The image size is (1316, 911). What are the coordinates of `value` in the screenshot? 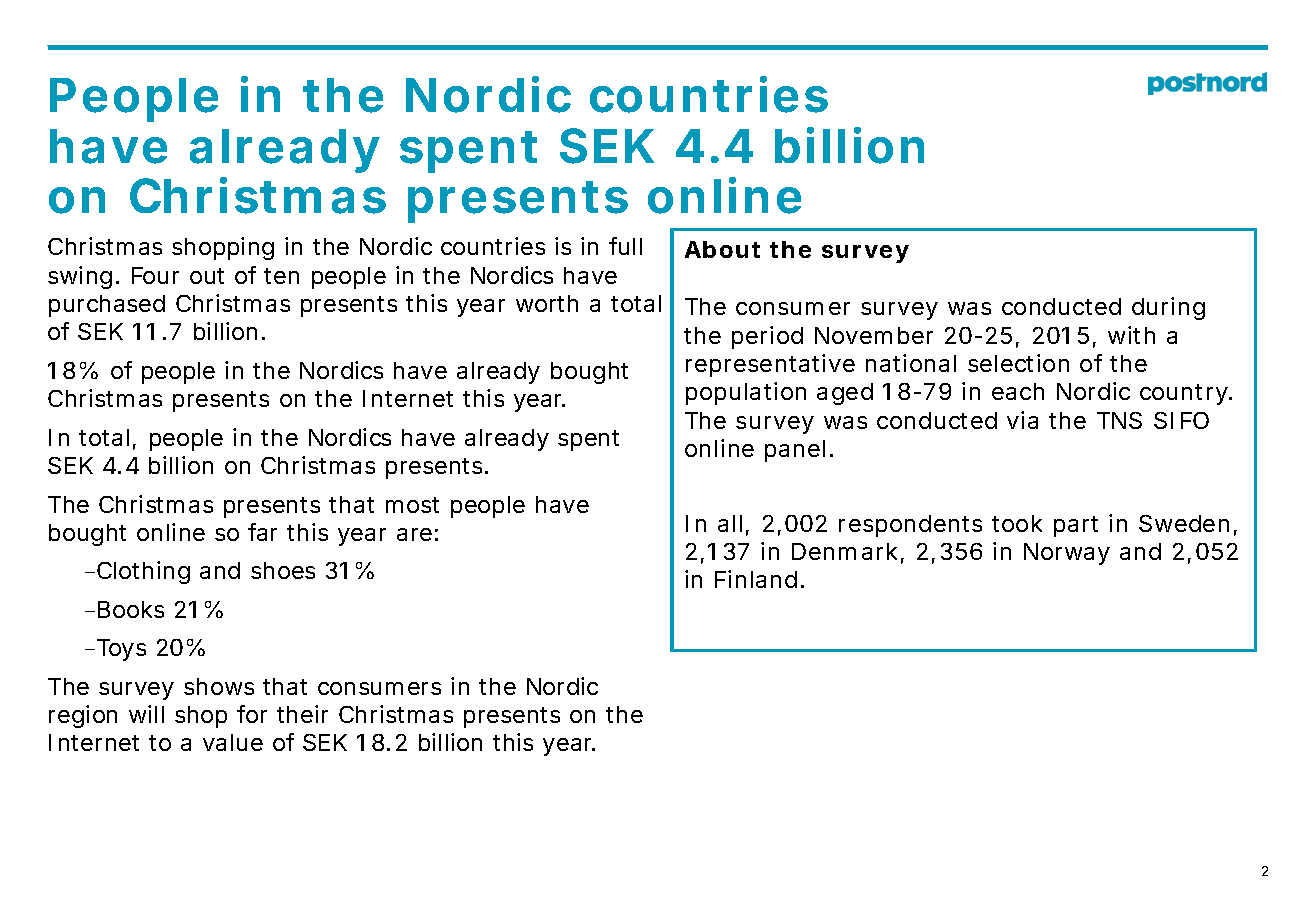 It's located at (233, 742).
